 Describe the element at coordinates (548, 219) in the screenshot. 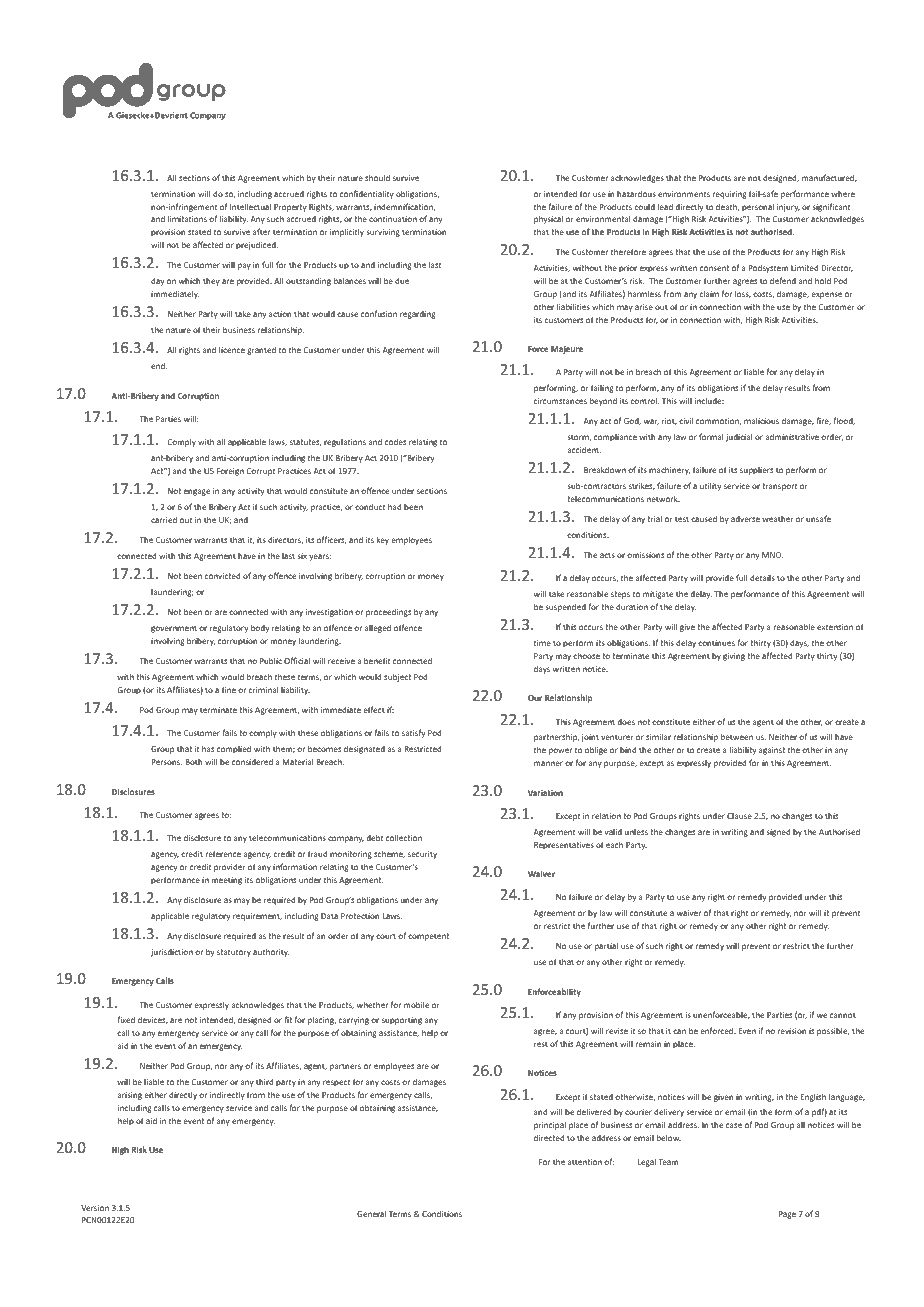

I see `physical` at that location.
